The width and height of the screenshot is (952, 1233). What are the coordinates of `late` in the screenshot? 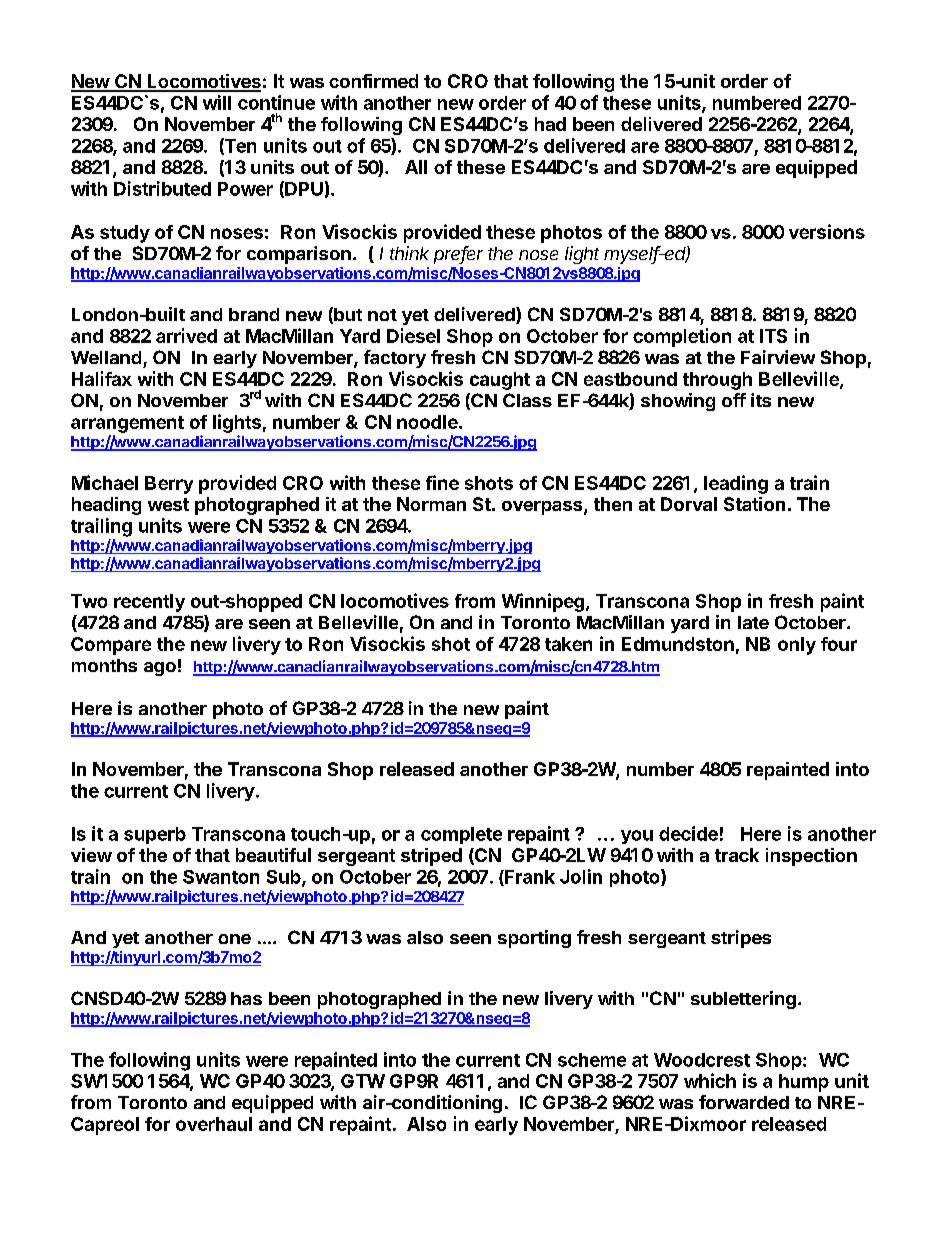 It's located at (753, 622).
